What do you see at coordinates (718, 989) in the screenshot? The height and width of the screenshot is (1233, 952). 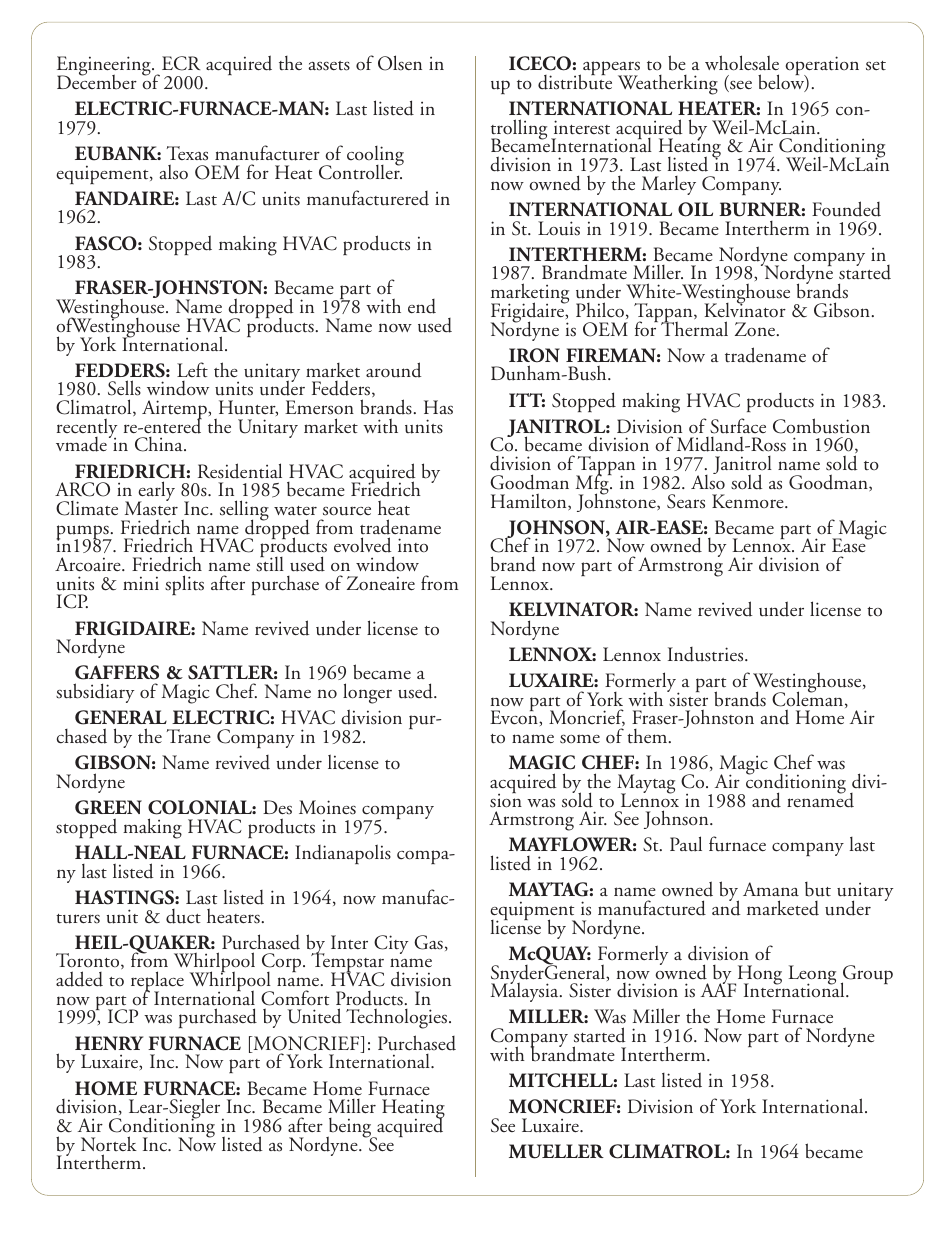 I see `AAF` at bounding box center [718, 989].
